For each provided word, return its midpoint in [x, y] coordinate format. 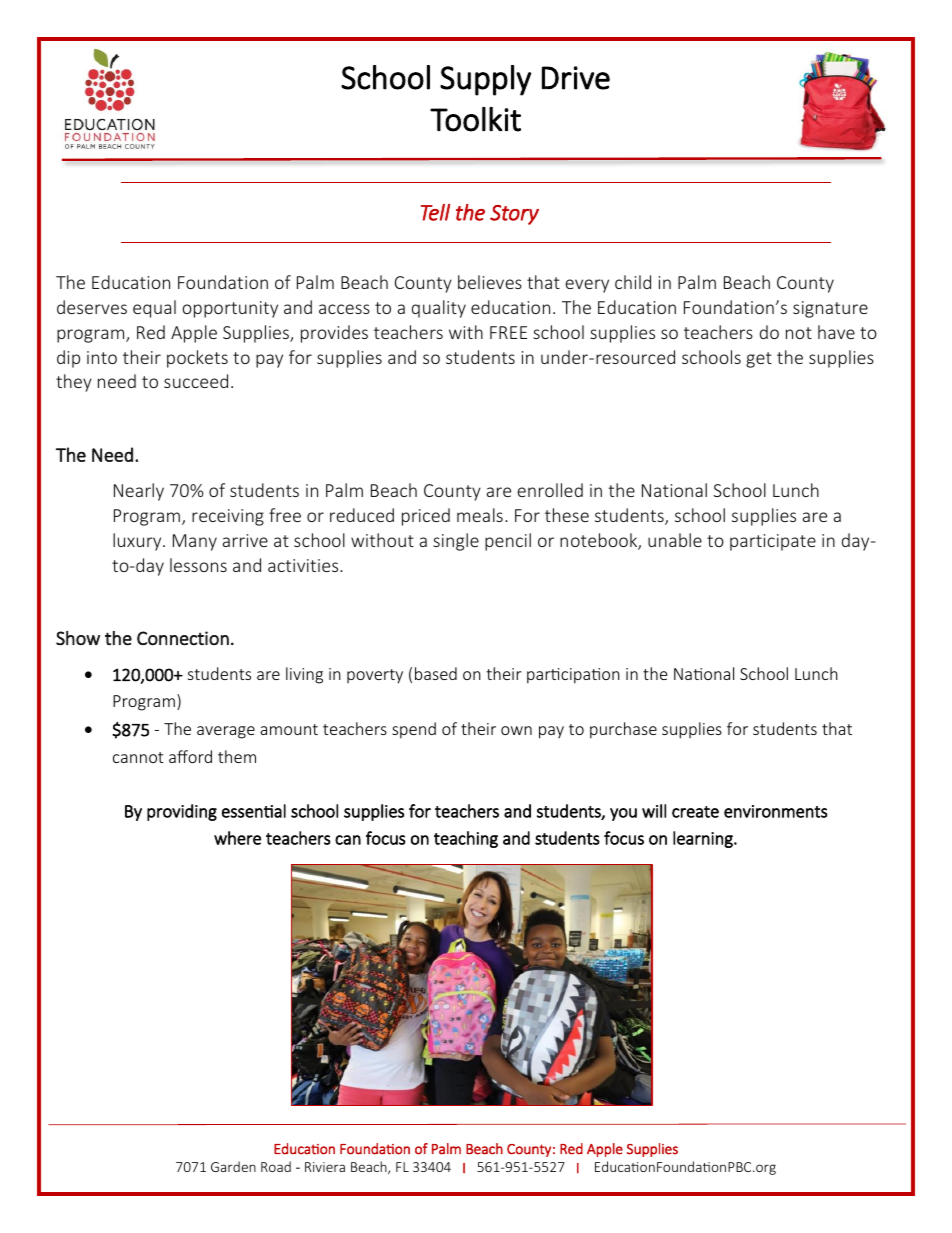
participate [773, 542]
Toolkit [475, 119]
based [436, 673]
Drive [576, 78]
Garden [233, 1166]
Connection [183, 638]
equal [154, 309]
